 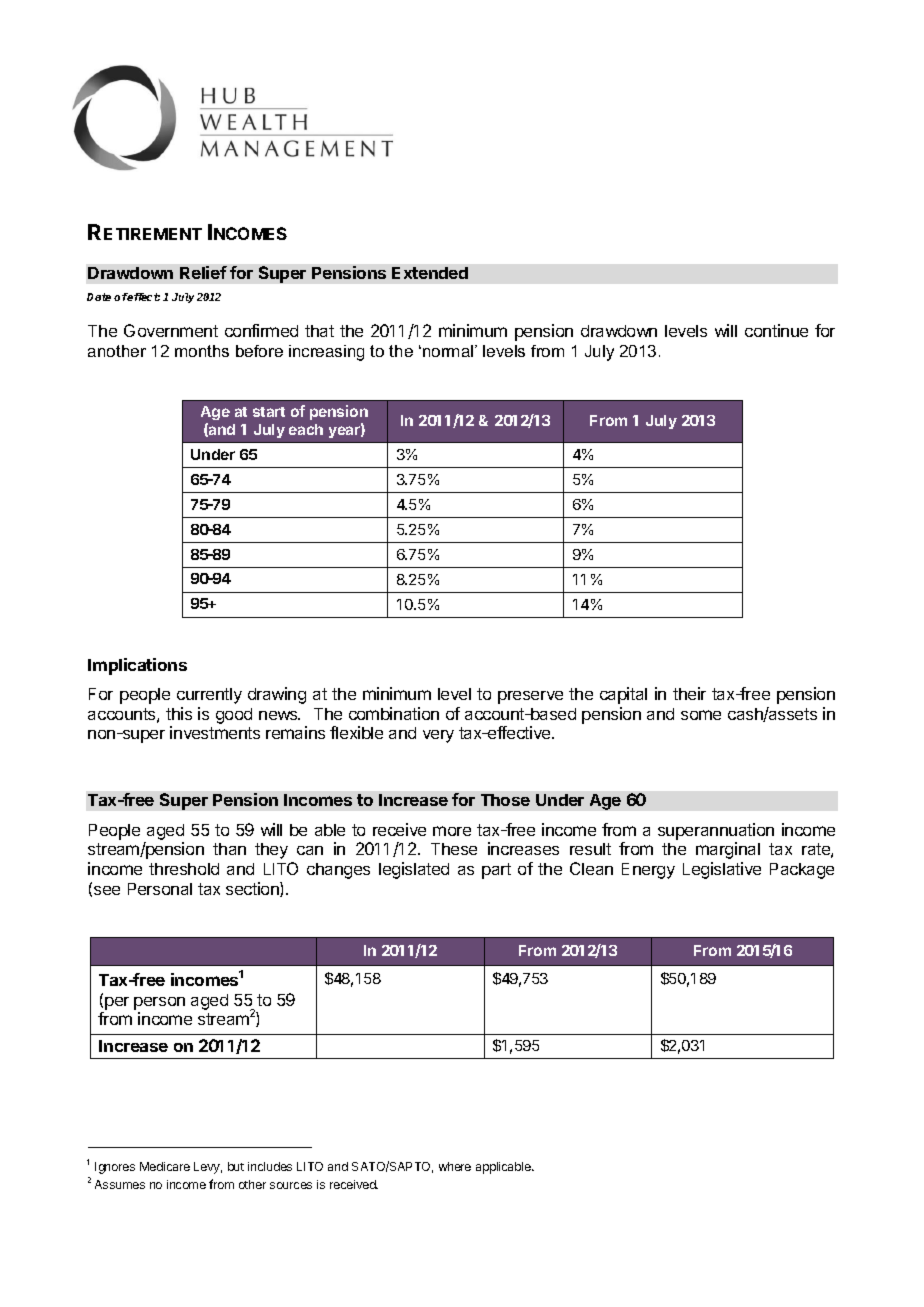 What do you see at coordinates (689, 693) in the screenshot?
I see `their` at bounding box center [689, 693].
